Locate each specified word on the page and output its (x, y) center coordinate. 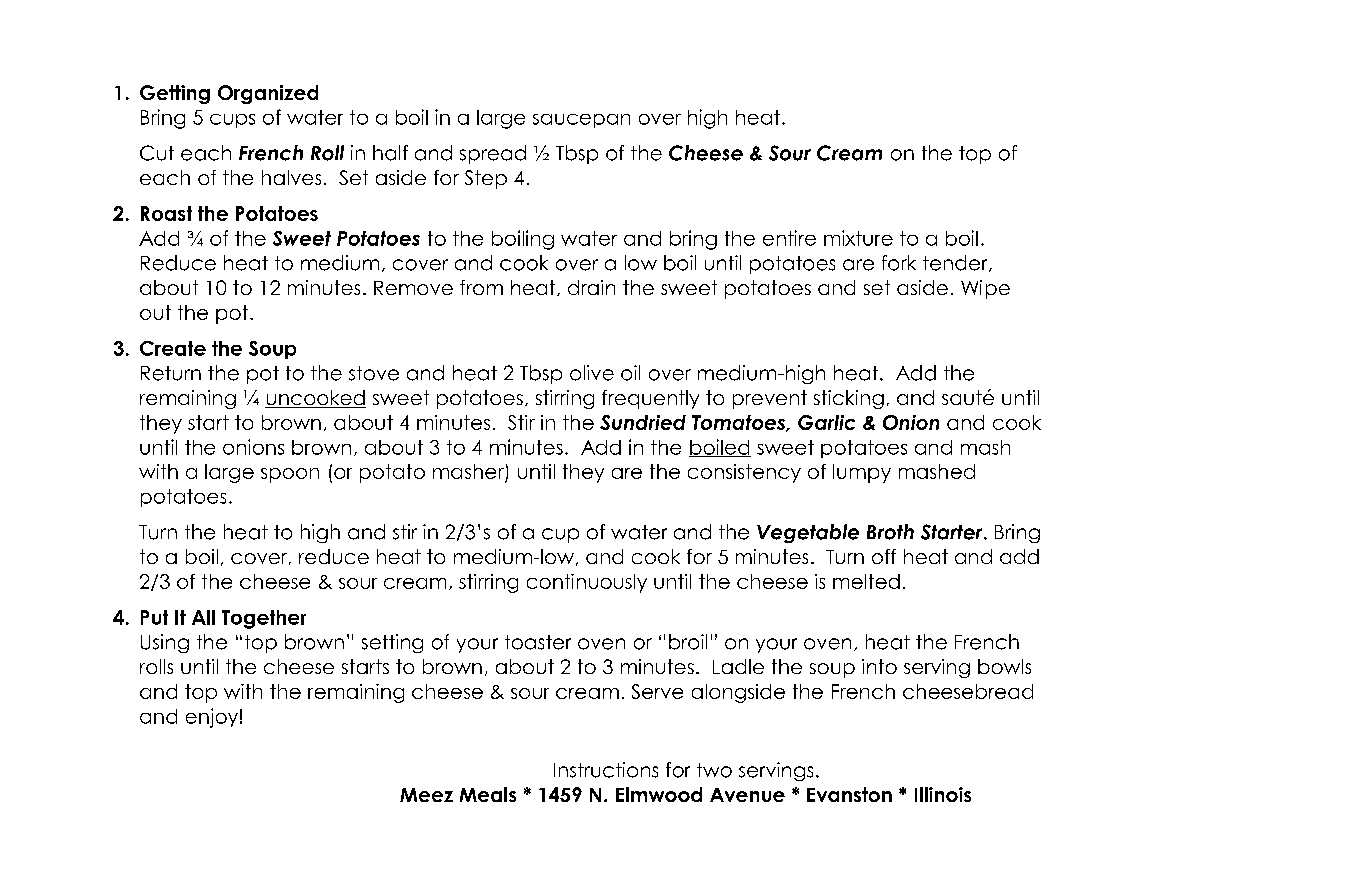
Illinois (943, 794)
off (884, 556)
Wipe (985, 289)
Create (173, 348)
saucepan (581, 121)
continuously (587, 583)
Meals (488, 794)
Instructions (606, 770)
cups (232, 121)
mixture (858, 238)
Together (264, 619)
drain (591, 287)
